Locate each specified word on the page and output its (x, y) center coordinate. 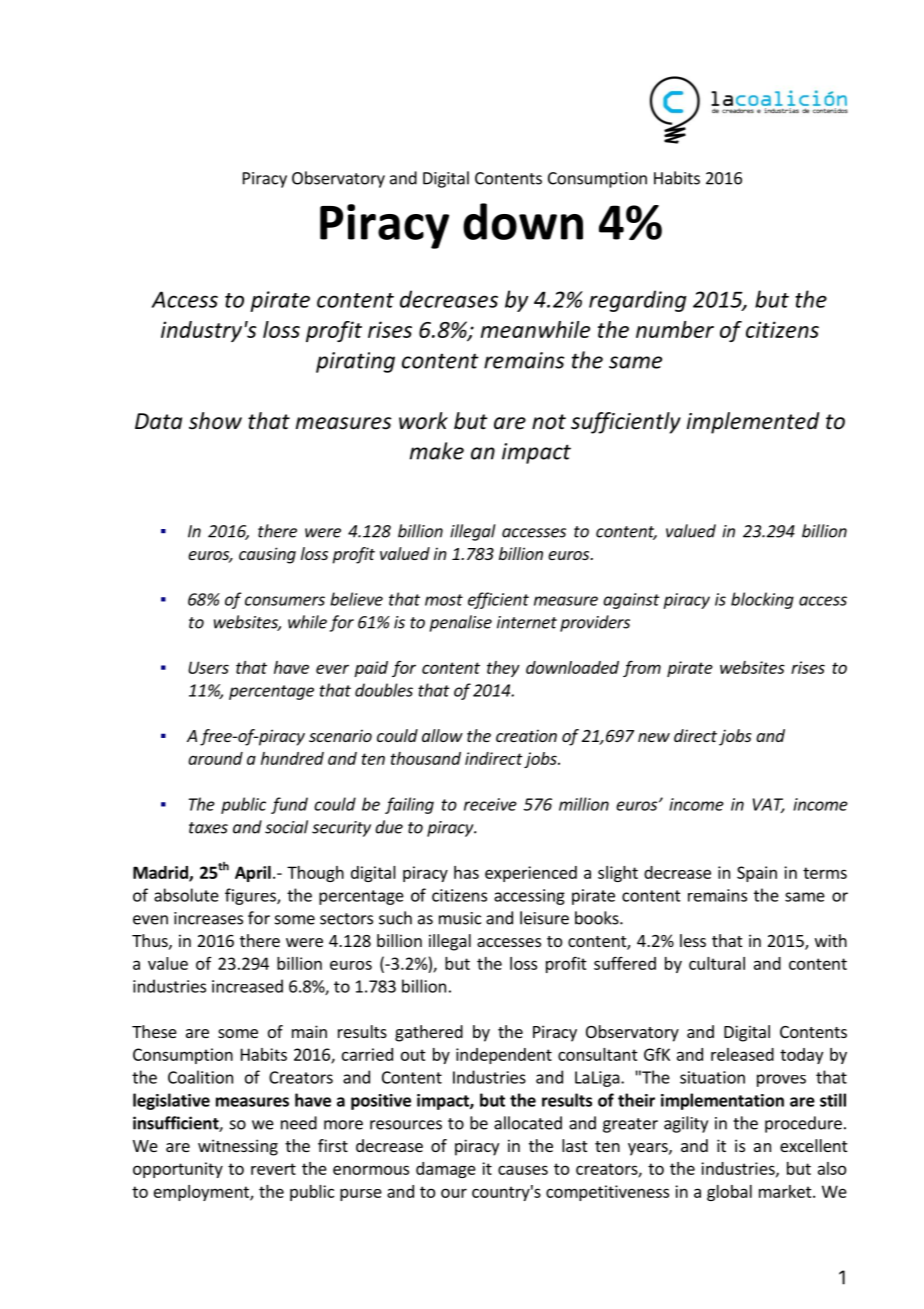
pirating (355, 362)
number (675, 329)
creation (526, 735)
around (215, 758)
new (654, 737)
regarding (637, 301)
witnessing (238, 1147)
